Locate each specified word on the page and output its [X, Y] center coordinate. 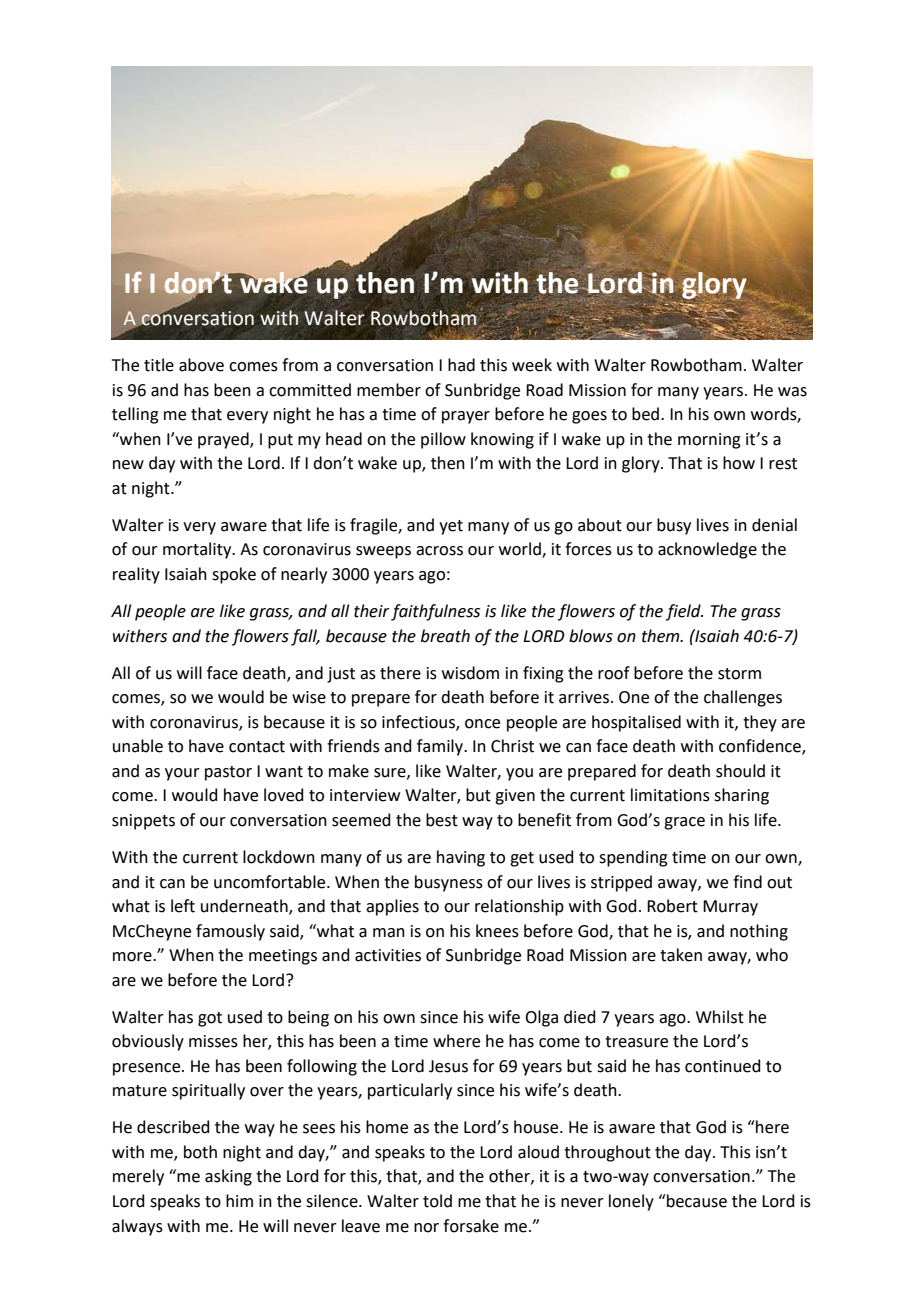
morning [709, 441]
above [201, 365]
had [461, 365]
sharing [741, 796]
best [442, 820]
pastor [228, 773]
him [239, 1200]
